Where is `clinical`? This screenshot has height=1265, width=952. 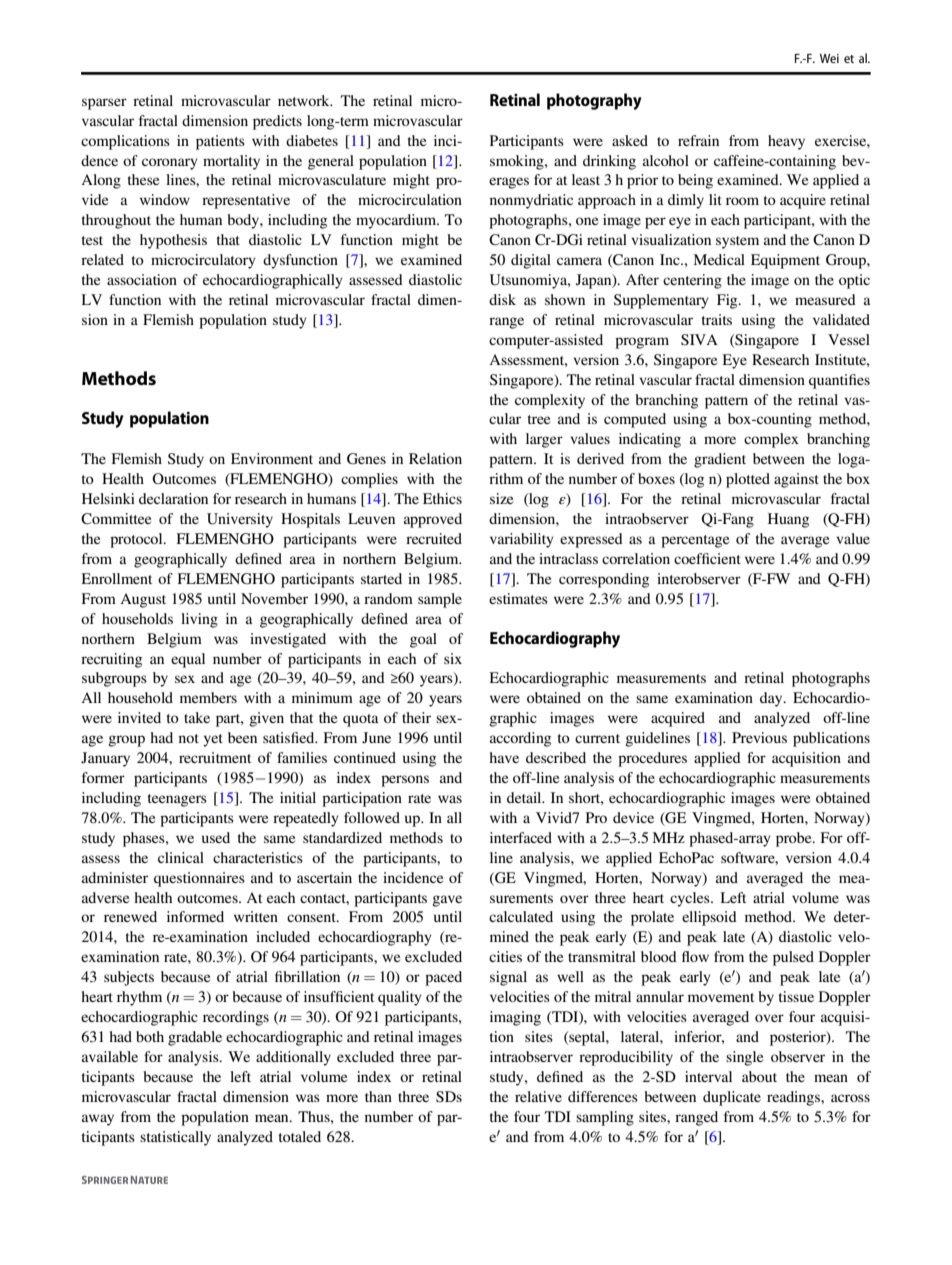
clinical is located at coordinates (181, 857).
